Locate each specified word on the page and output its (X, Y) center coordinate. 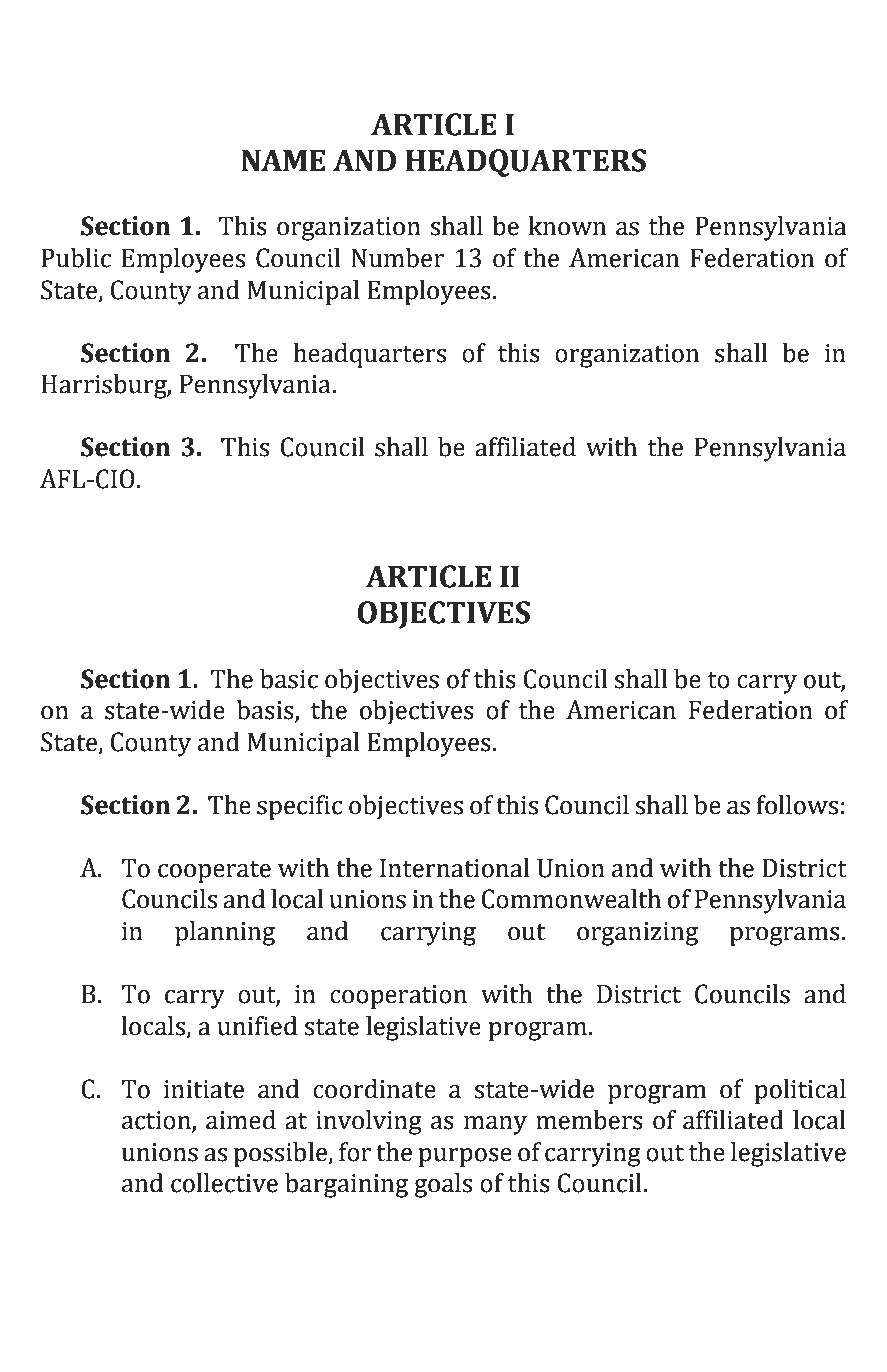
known (567, 226)
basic (289, 679)
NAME (283, 160)
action (157, 1121)
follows (797, 805)
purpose (465, 1157)
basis (266, 711)
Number (397, 258)
